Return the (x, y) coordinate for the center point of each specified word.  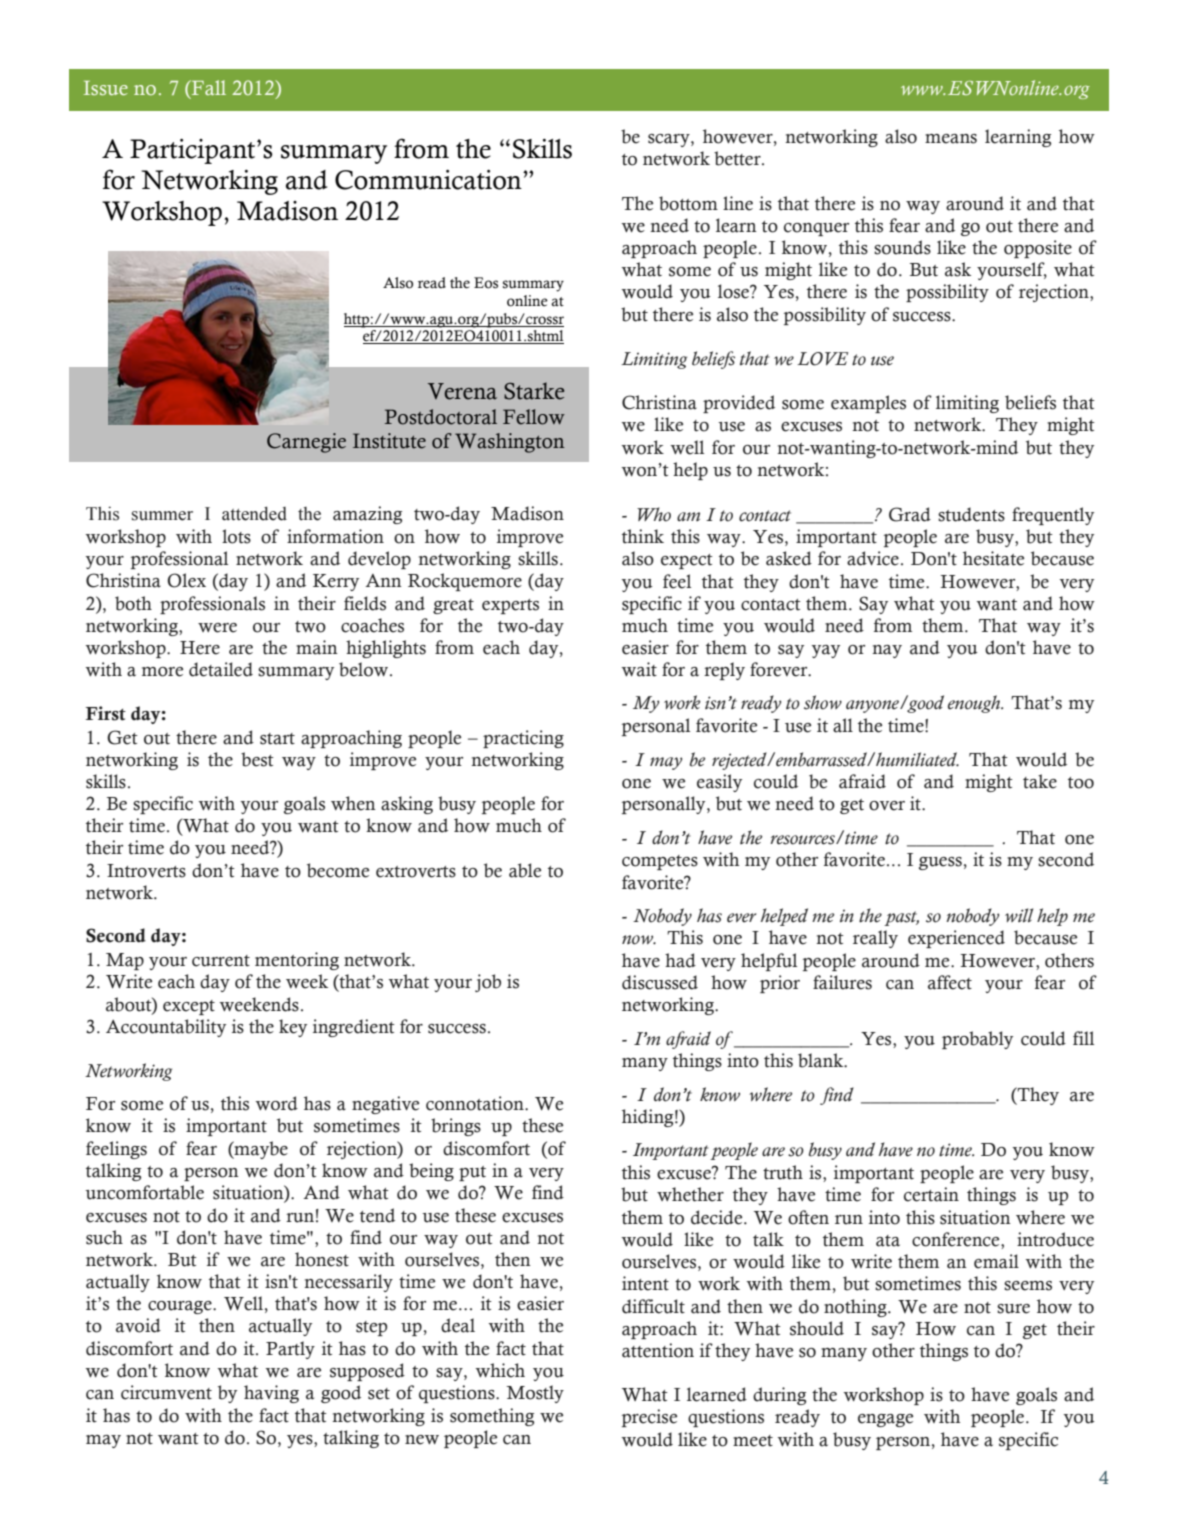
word (276, 1103)
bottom (688, 203)
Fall (207, 87)
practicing (523, 739)
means (951, 139)
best (257, 759)
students (971, 514)
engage (885, 1420)
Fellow (534, 417)
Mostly (535, 1394)
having (271, 1394)
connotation (476, 1103)
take (1040, 781)
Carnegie (306, 443)
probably (977, 1040)
